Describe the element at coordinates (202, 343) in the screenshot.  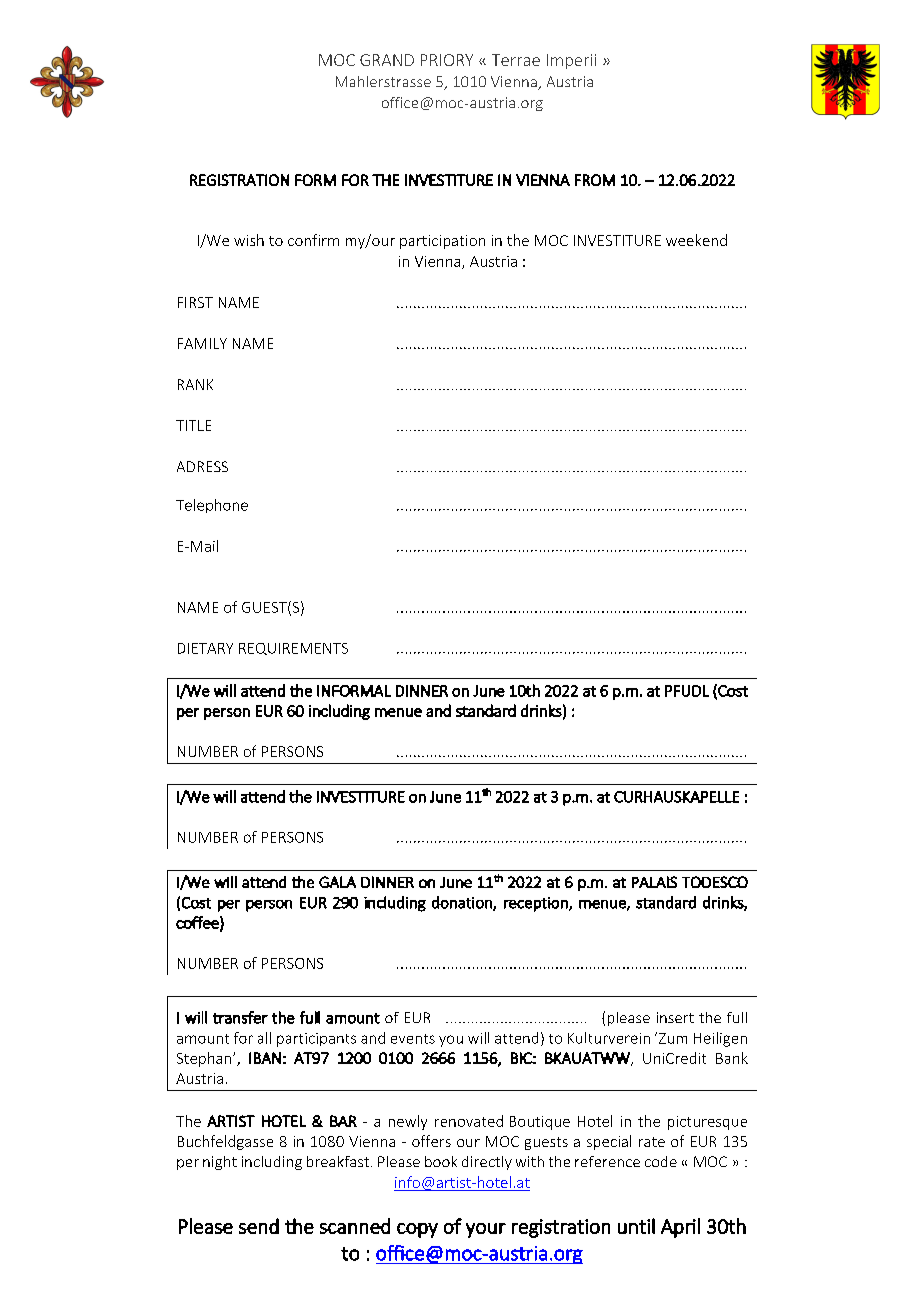
I see `FAMILY` at that location.
